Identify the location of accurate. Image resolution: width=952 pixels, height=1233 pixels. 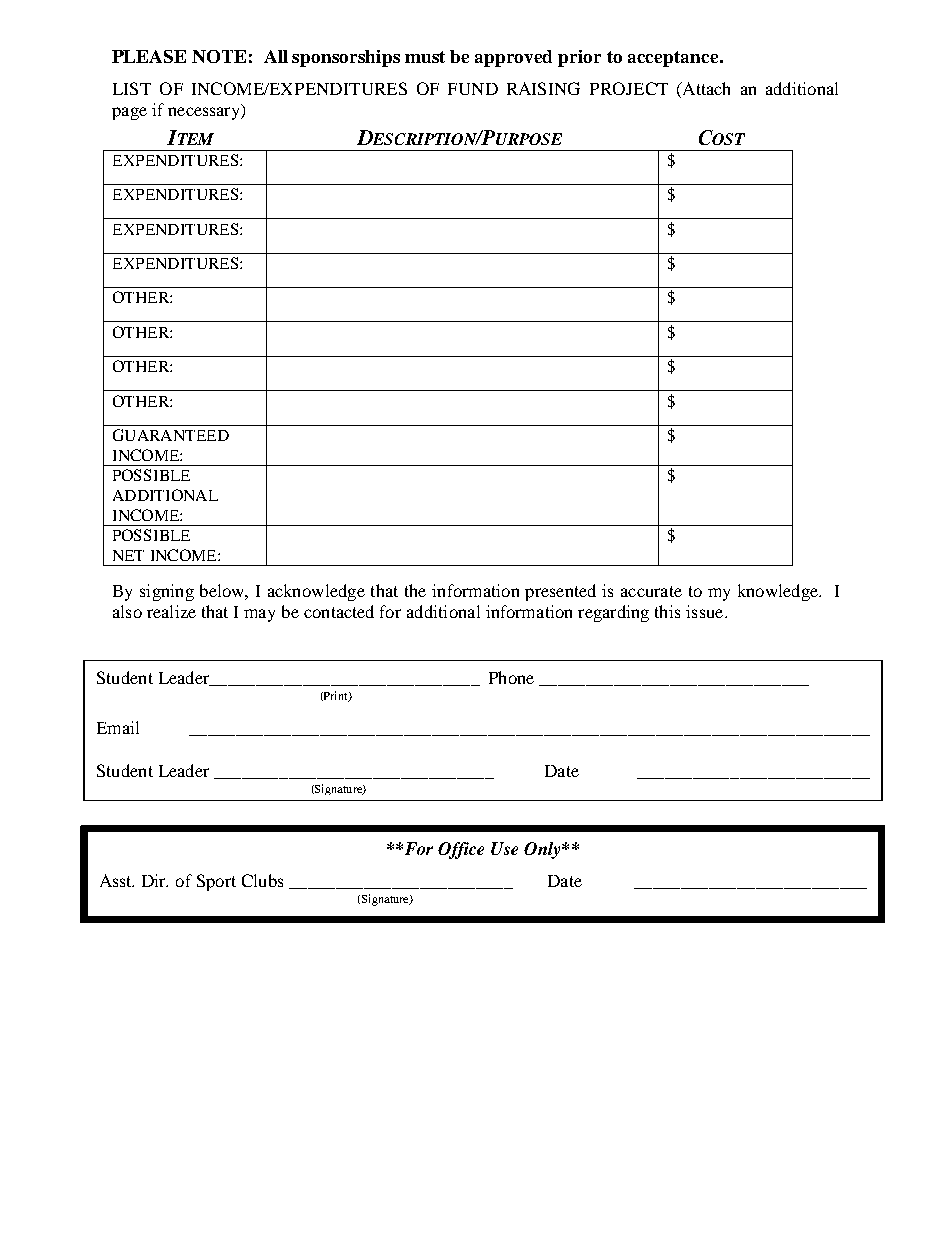
(651, 591).
